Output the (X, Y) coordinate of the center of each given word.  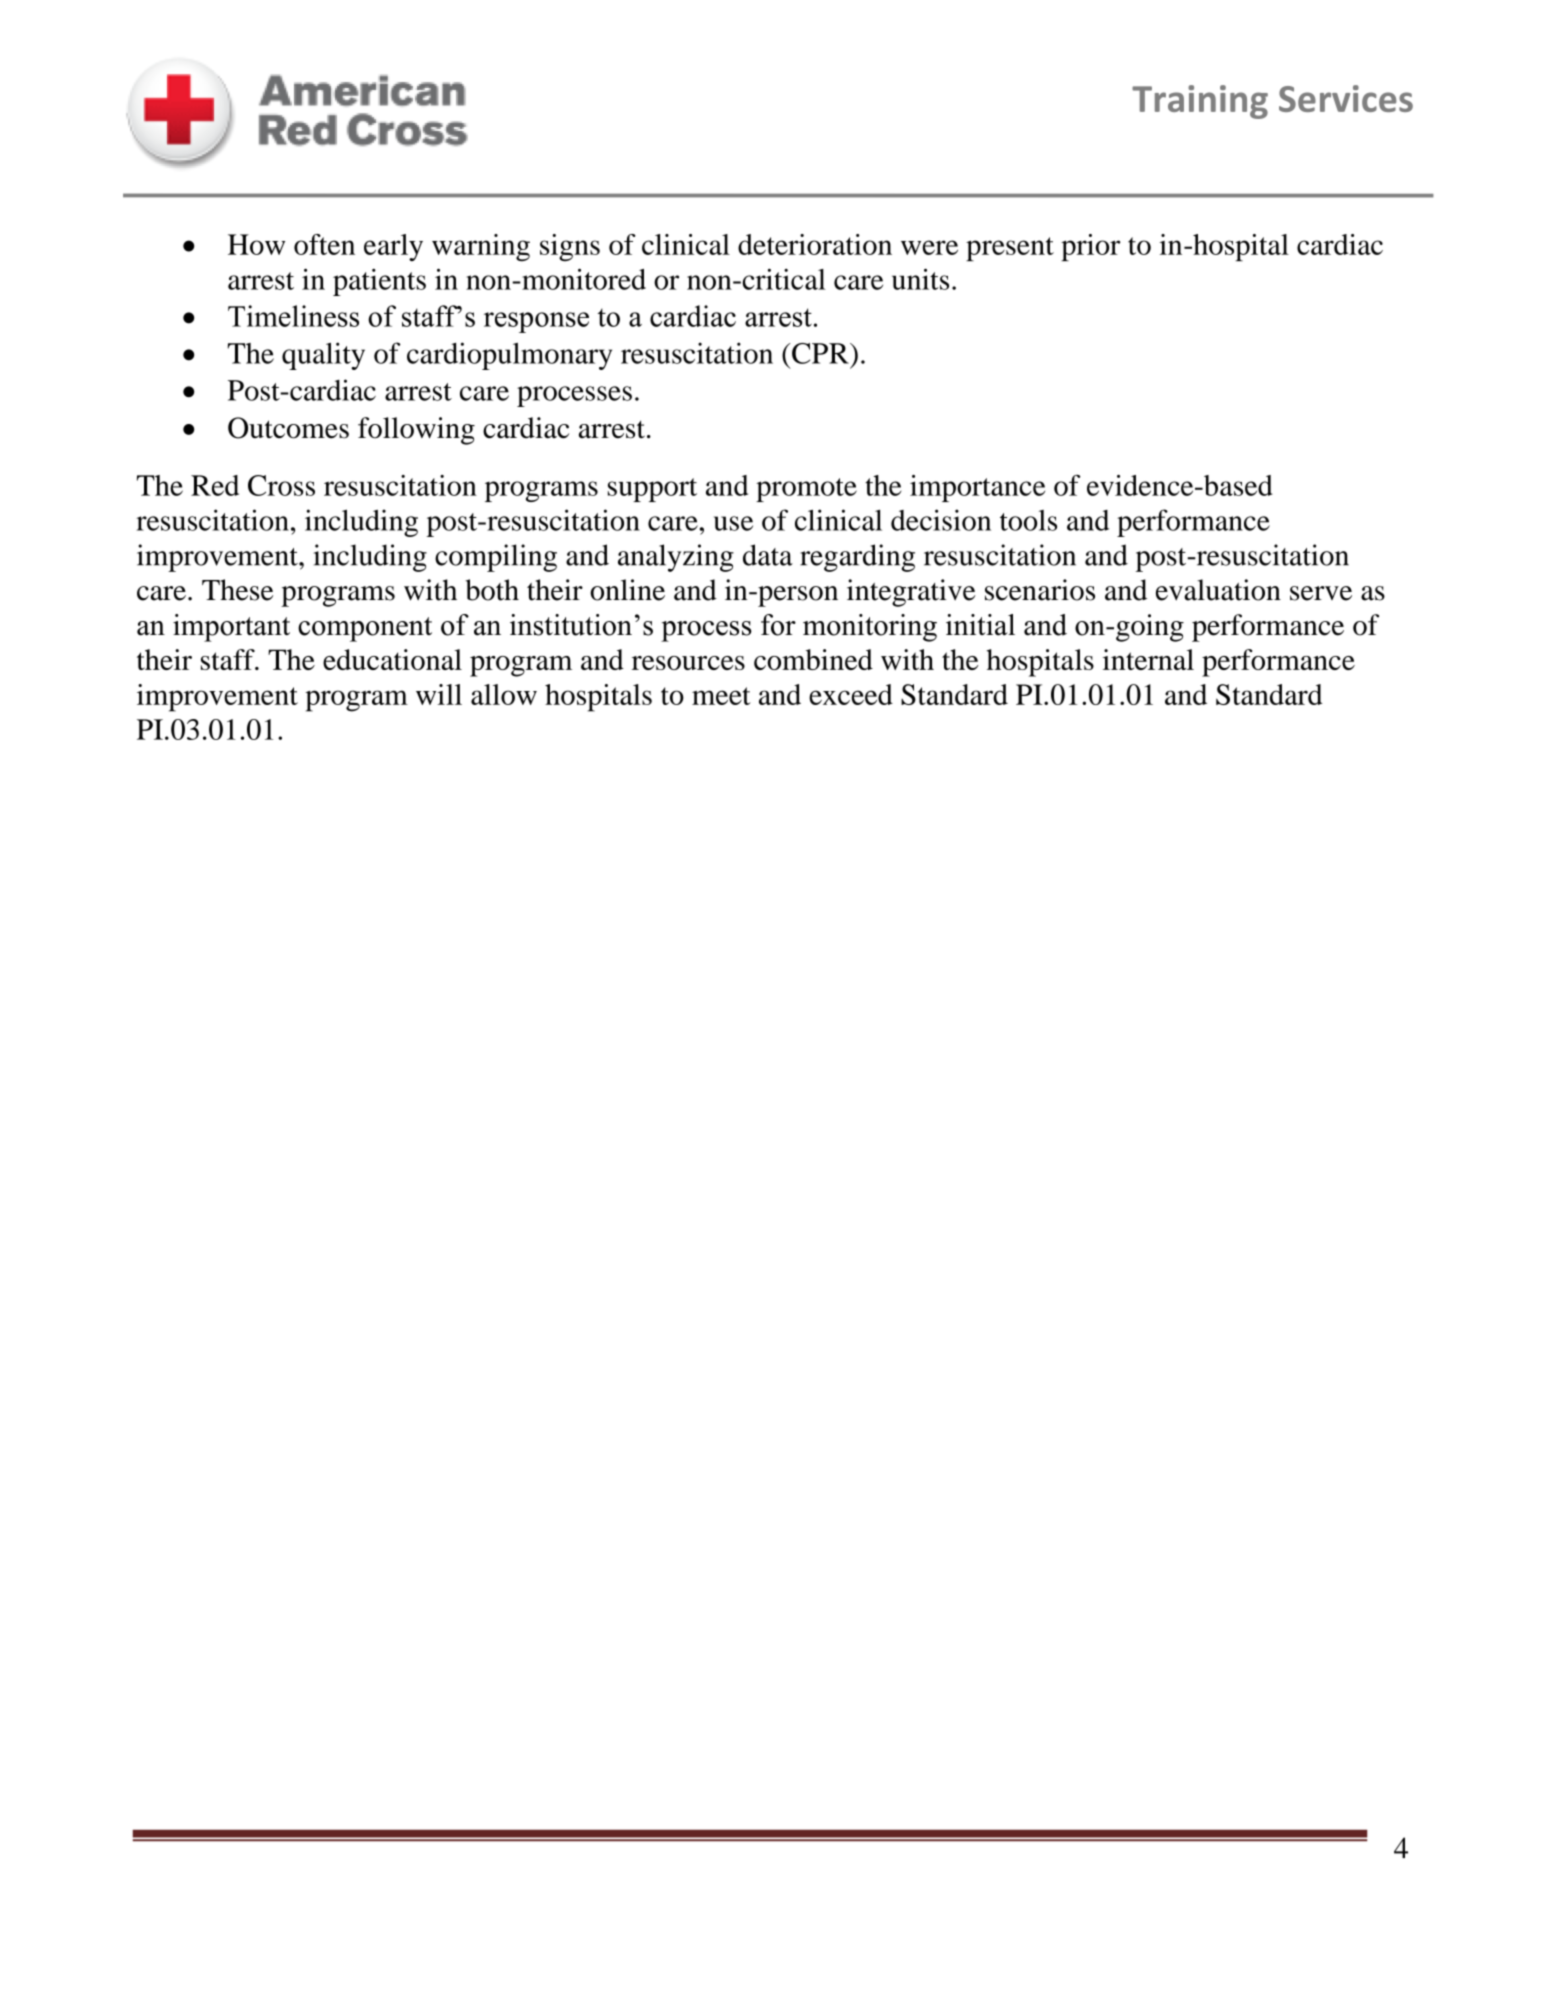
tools (1028, 520)
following (416, 431)
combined (813, 659)
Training (1200, 102)
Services (1346, 98)
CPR (821, 353)
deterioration (815, 244)
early (393, 247)
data (768, 555)
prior (1090, 247)
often (324, 244)
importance (977, 488)
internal (1148, 659)
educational (392, 659)
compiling (496, 558)
